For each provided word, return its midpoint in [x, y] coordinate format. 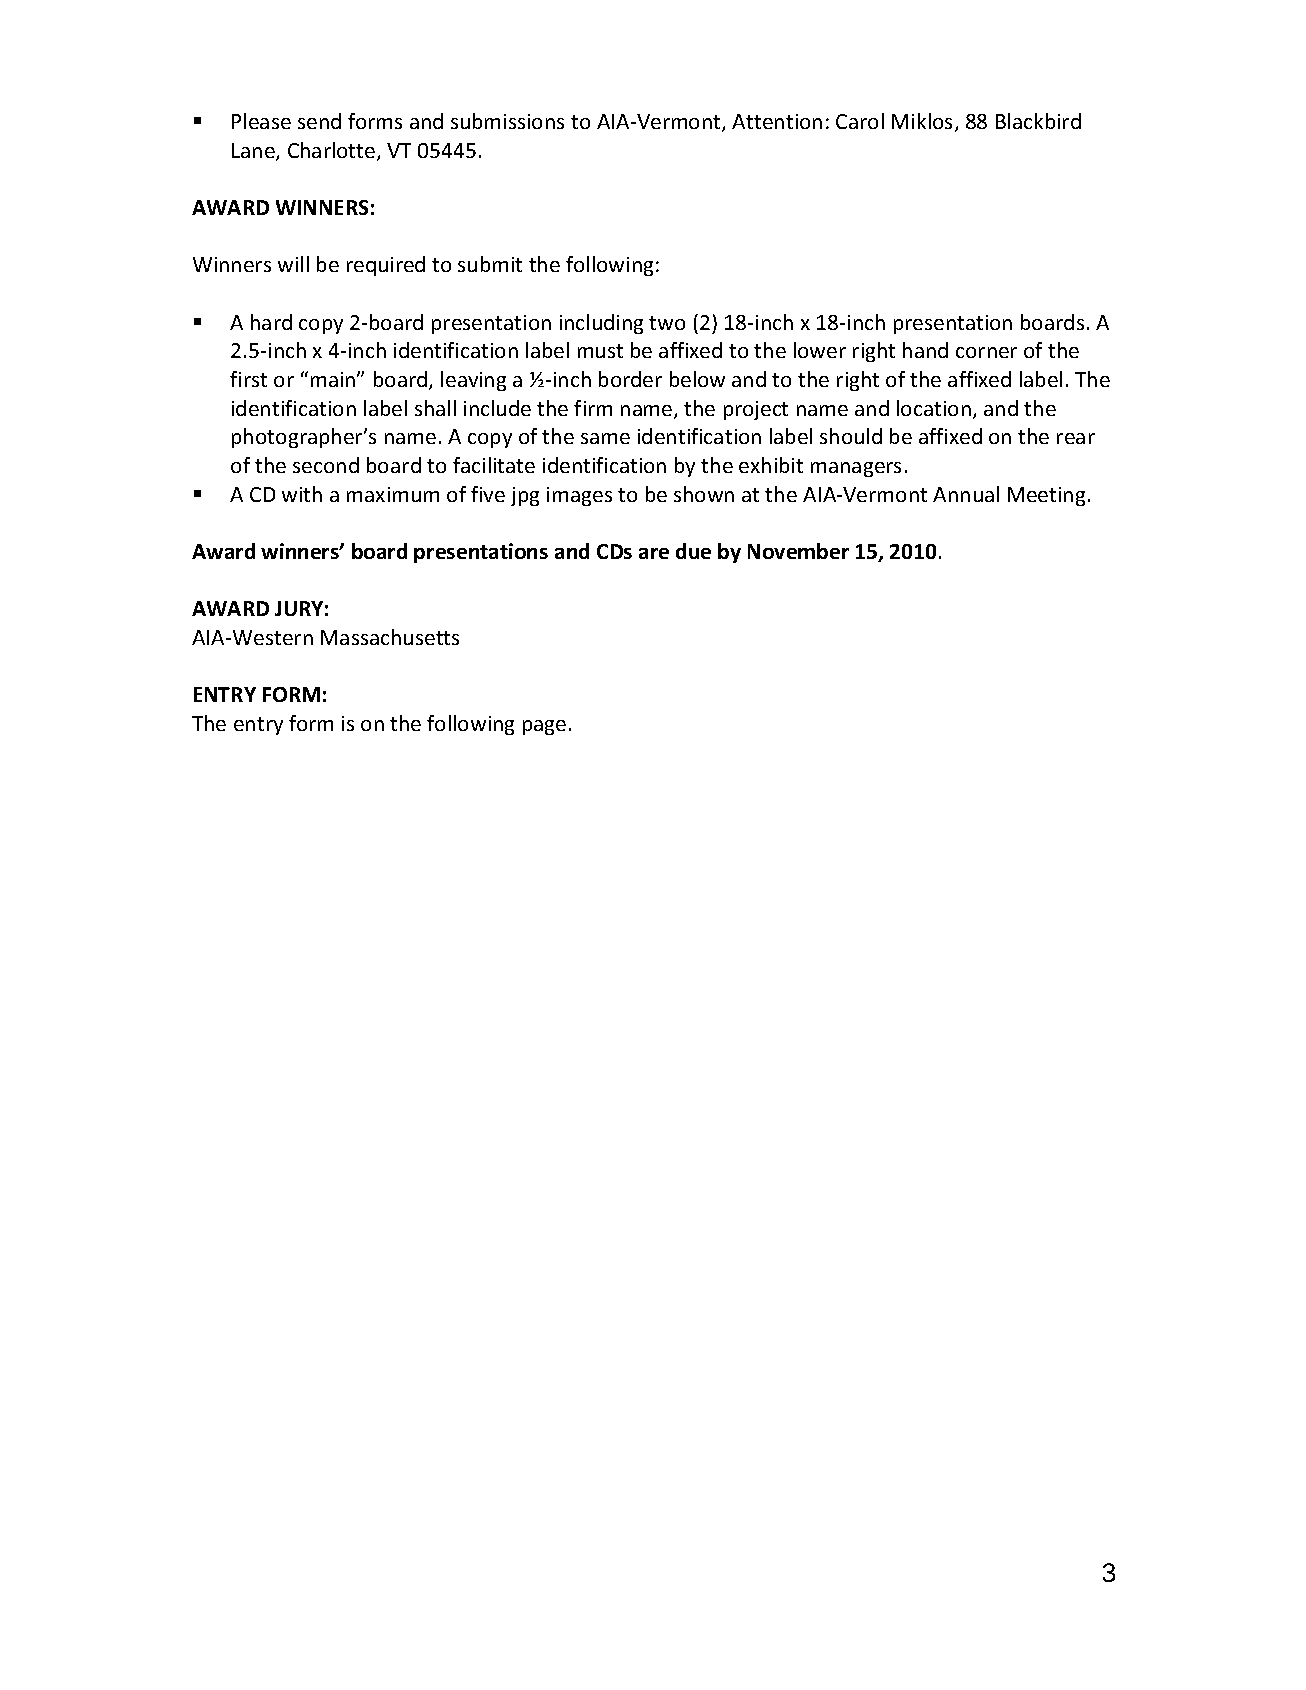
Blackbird [1038, 121]
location [934, 408]
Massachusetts [390, 637]
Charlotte [333, 151]
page [544, 727]
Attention [777, 121]
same [605, 438]
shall [435, 408]
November [798, 551]
